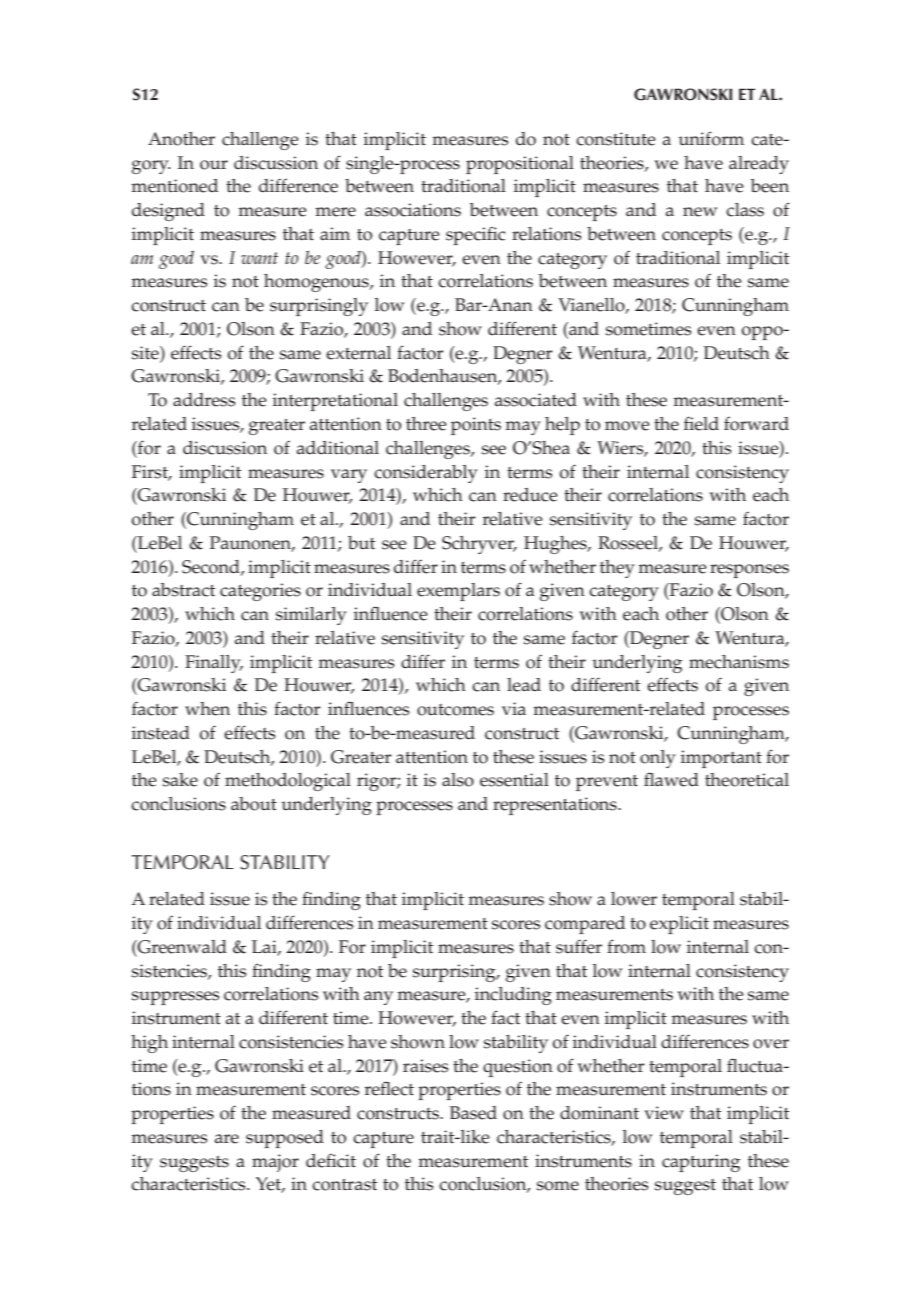 This screenshot has width=921, height=1316. I want to click on outcomes, so click(455, 710).
